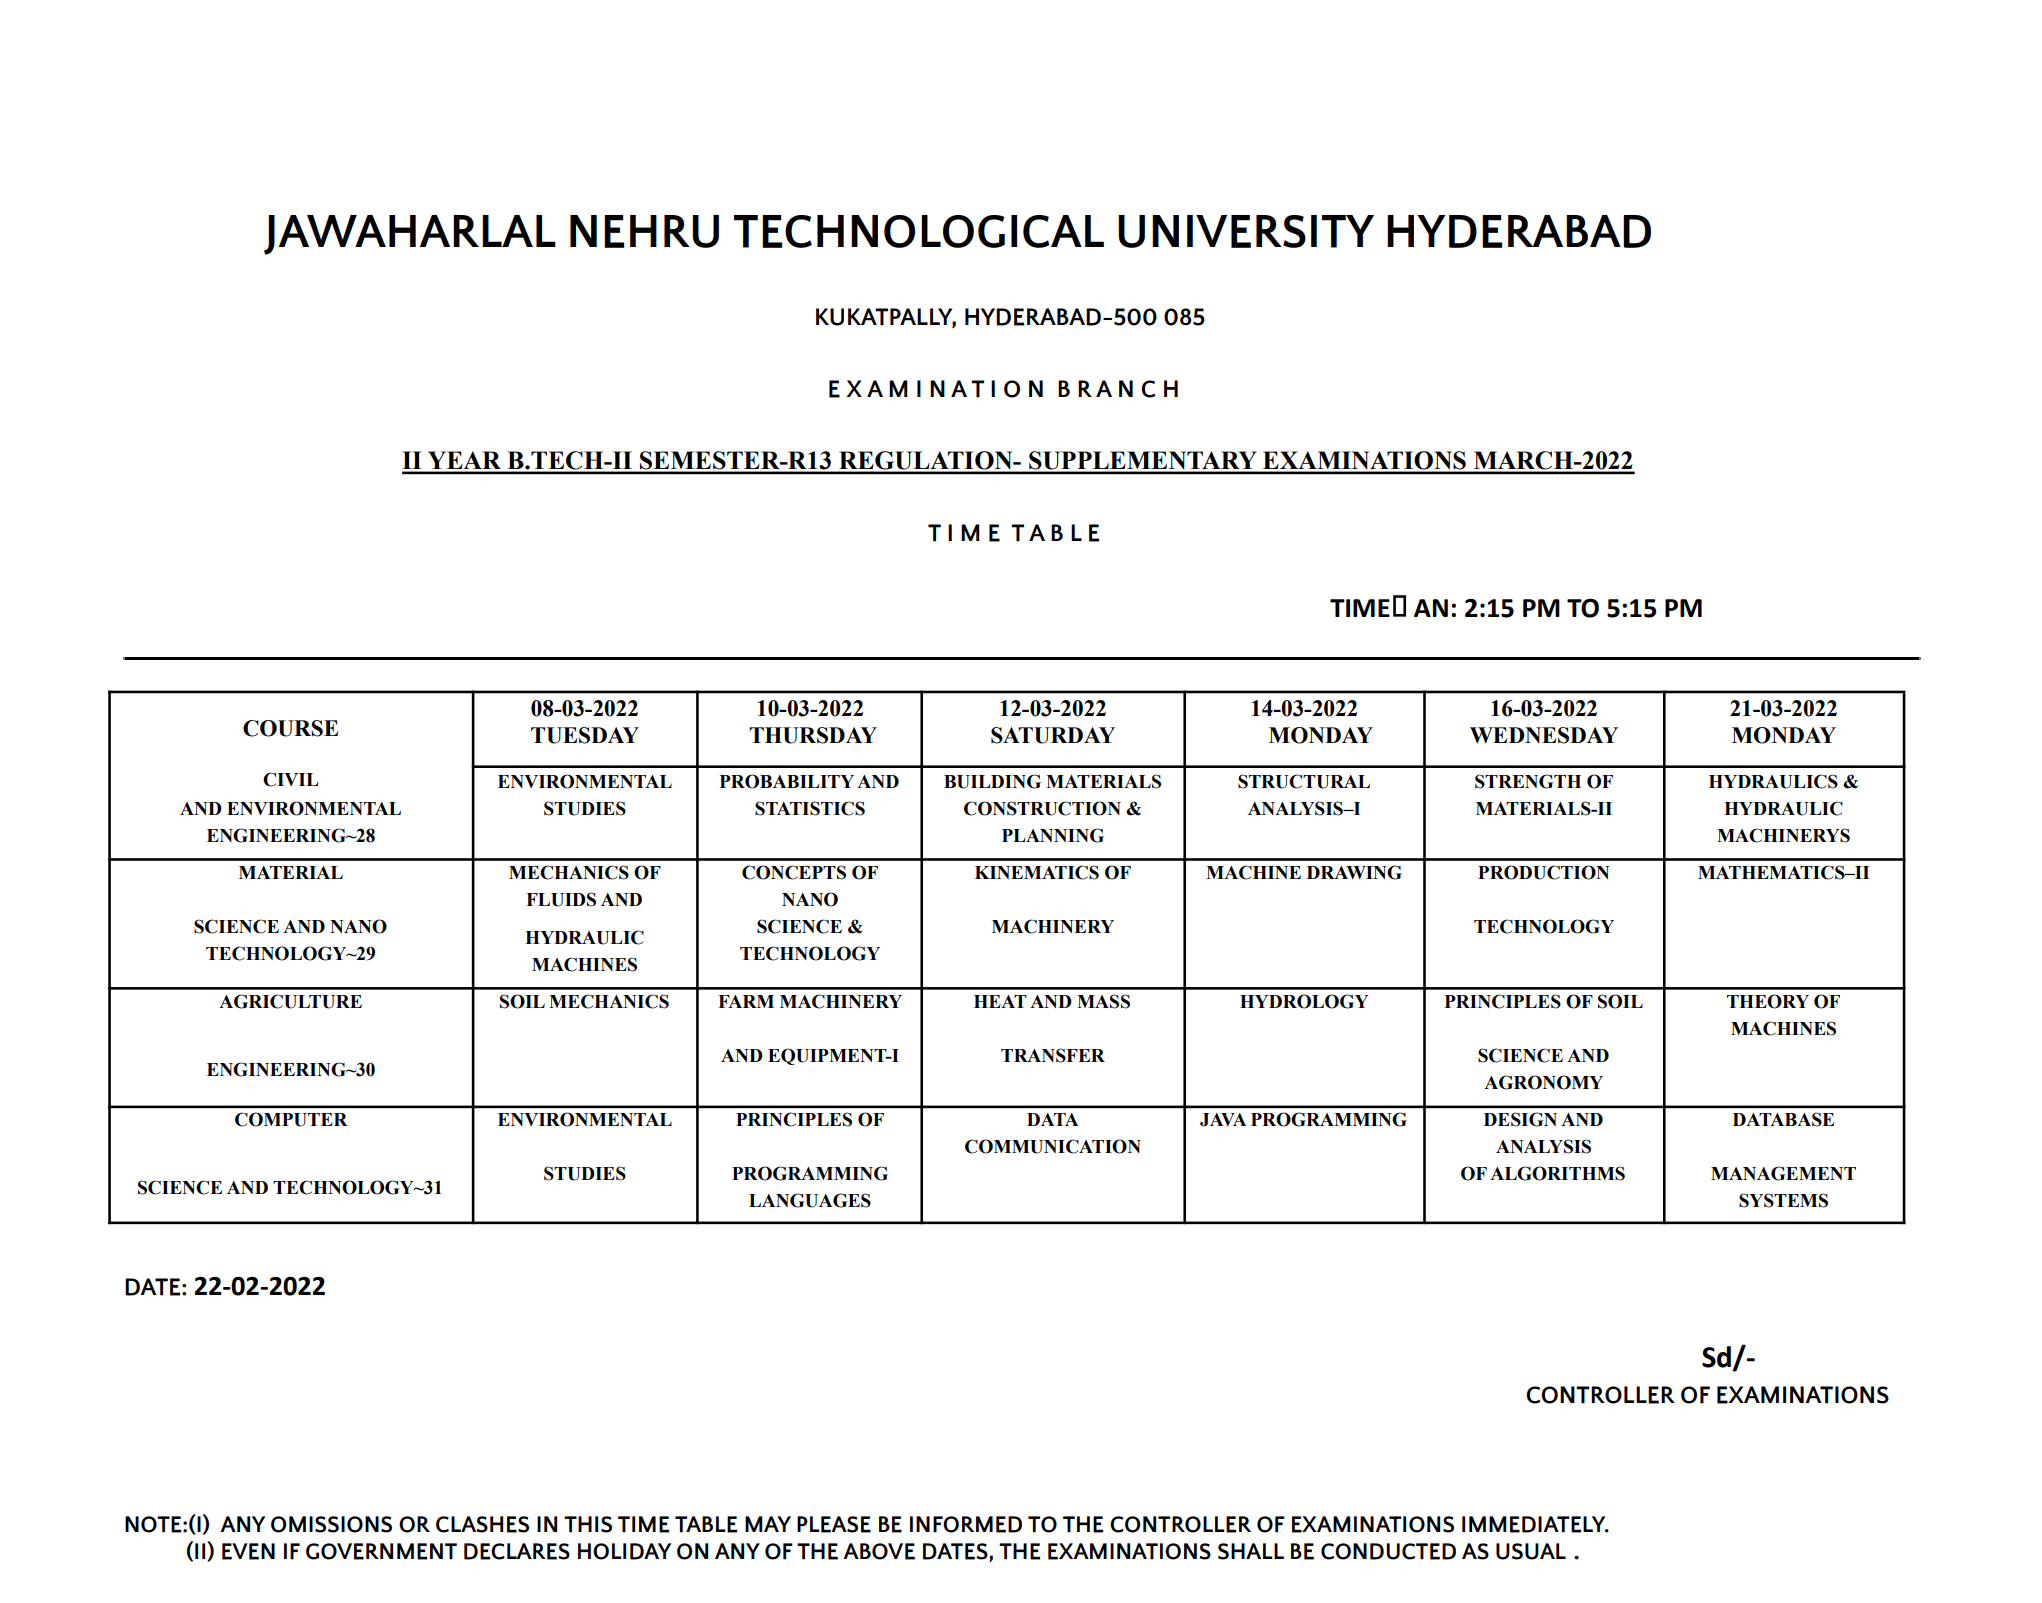  I want to click on TRANSFER, so click(1053, 1055).
